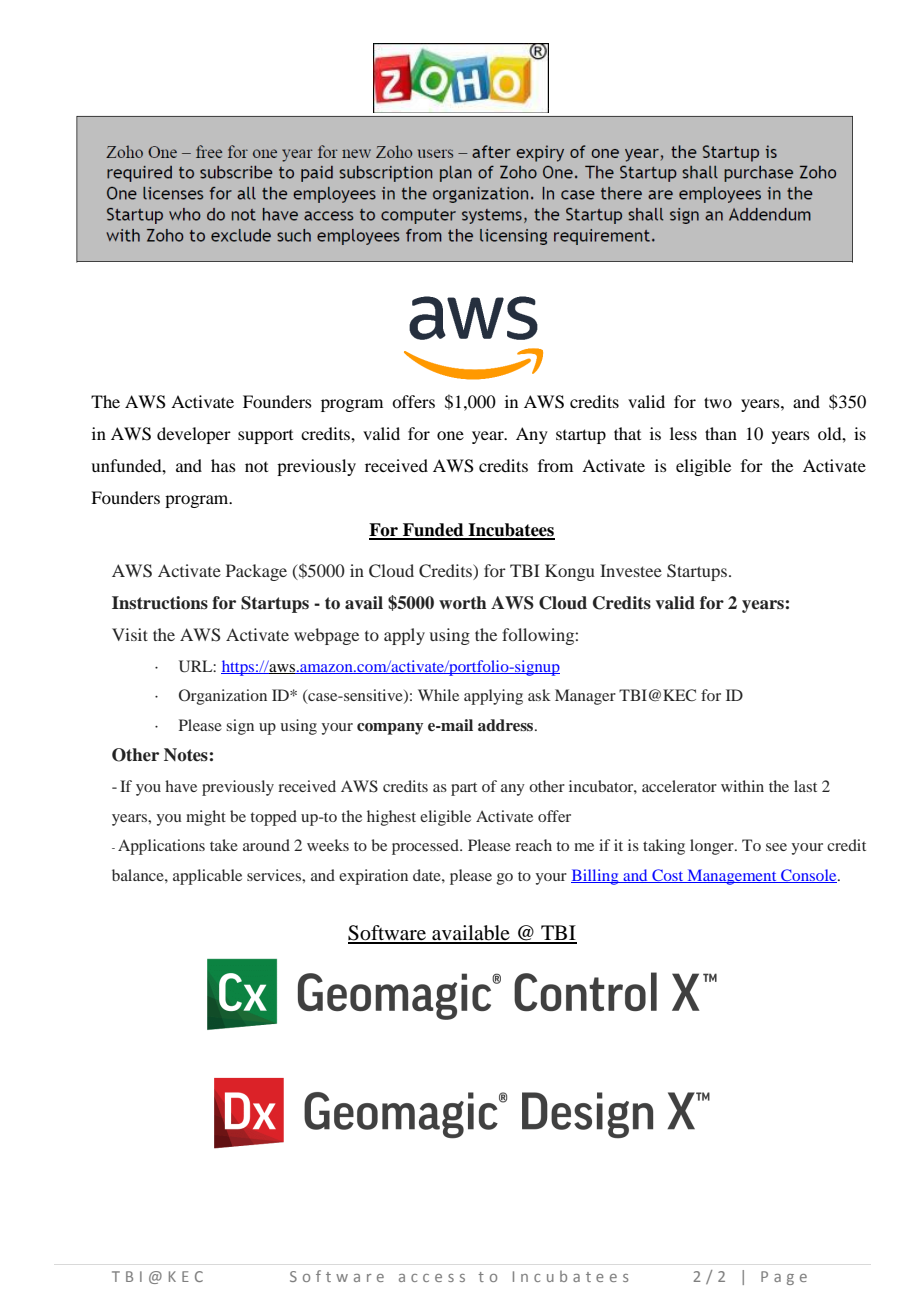 This page has width=924, height=1308. Describe the element at coordinates (130, 634) in the page. I see `Visit` at that location.
